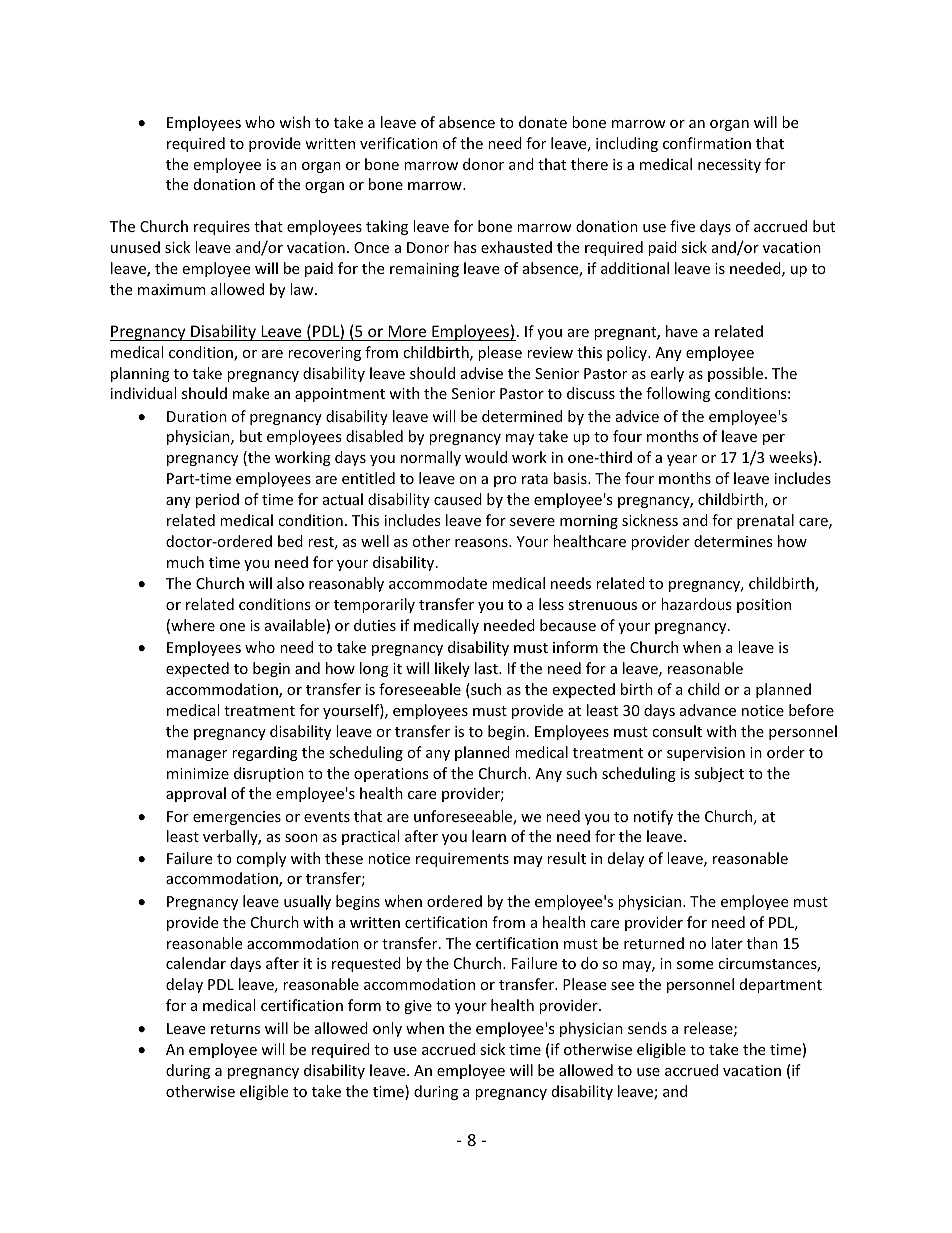  Describe the element at coordinates (729, 166) in the screenshot. I see `necessity` at that location.
